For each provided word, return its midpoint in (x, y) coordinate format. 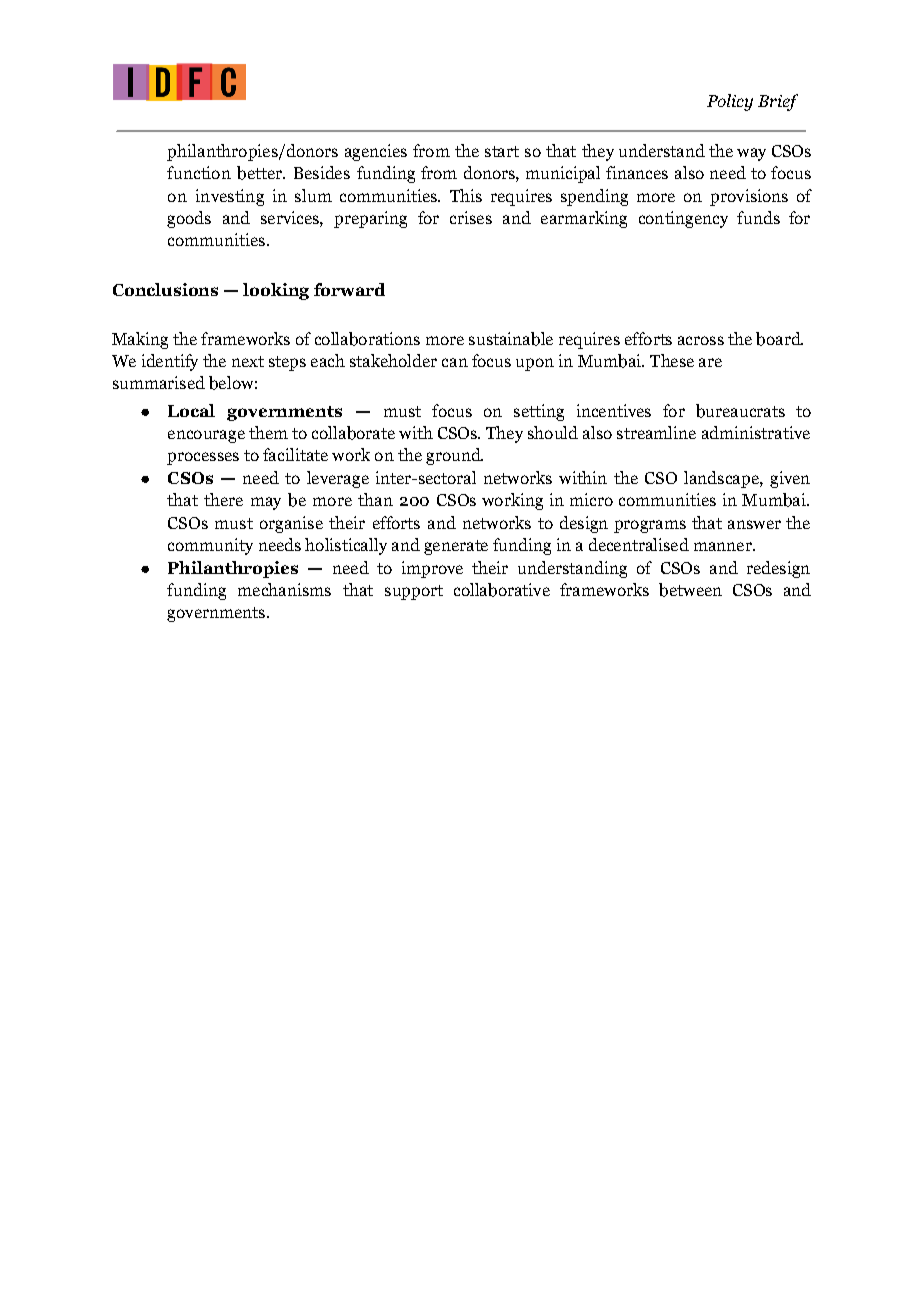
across (701, 340)
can (455, 362)
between (690, 590)
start (502, 151)
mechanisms (284, 589)
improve (432, 569)
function (199, 172)
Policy (730, 102)
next (248, 361)
